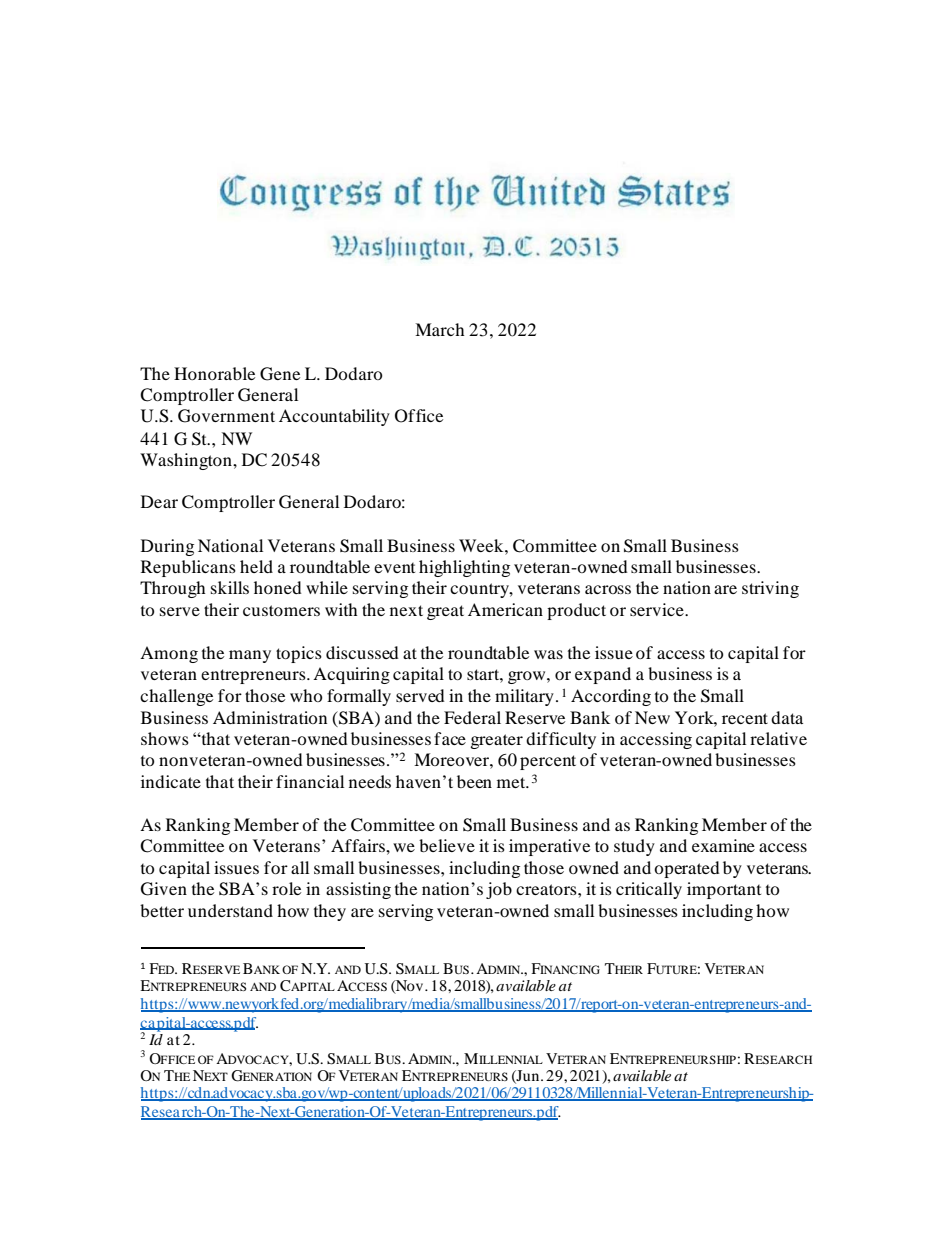  What do you see at coordinates (176, 697) in the document?
I see `challenge` at bounding box center [176, 697].
